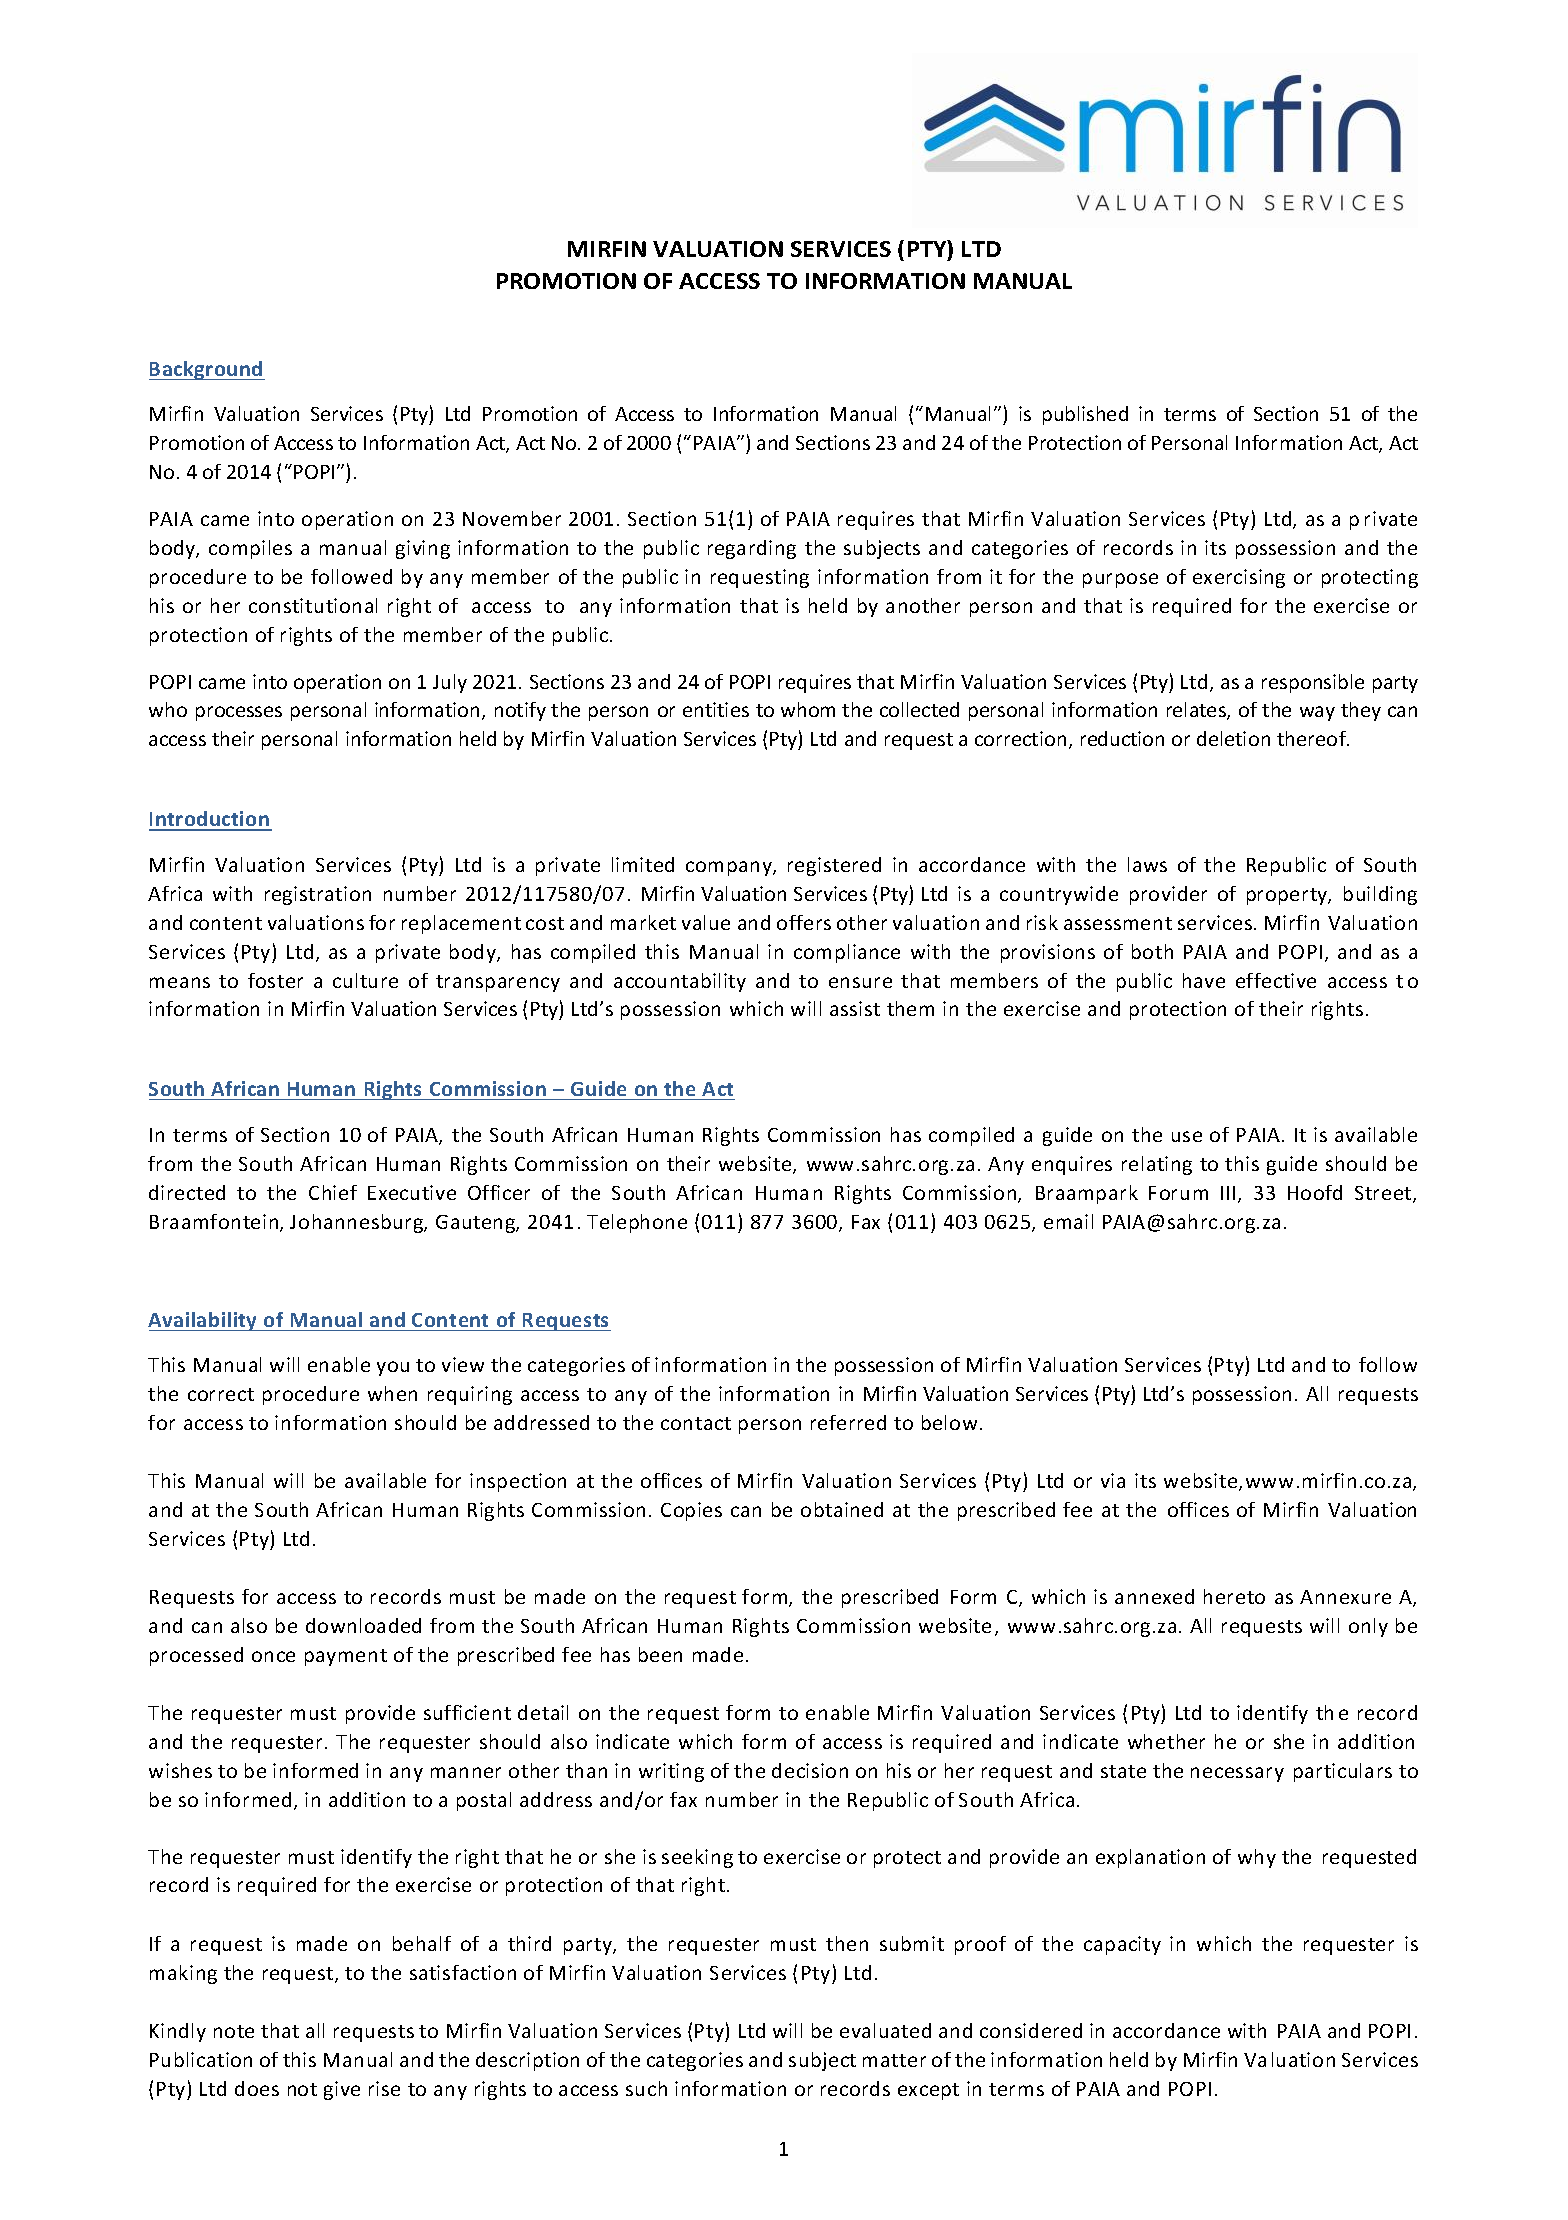 The image size is (1568, 2220). What do you see at coordinates (1113, 1480) in the screenshot?
I see `via` at bounding box center [1113, 1480].
